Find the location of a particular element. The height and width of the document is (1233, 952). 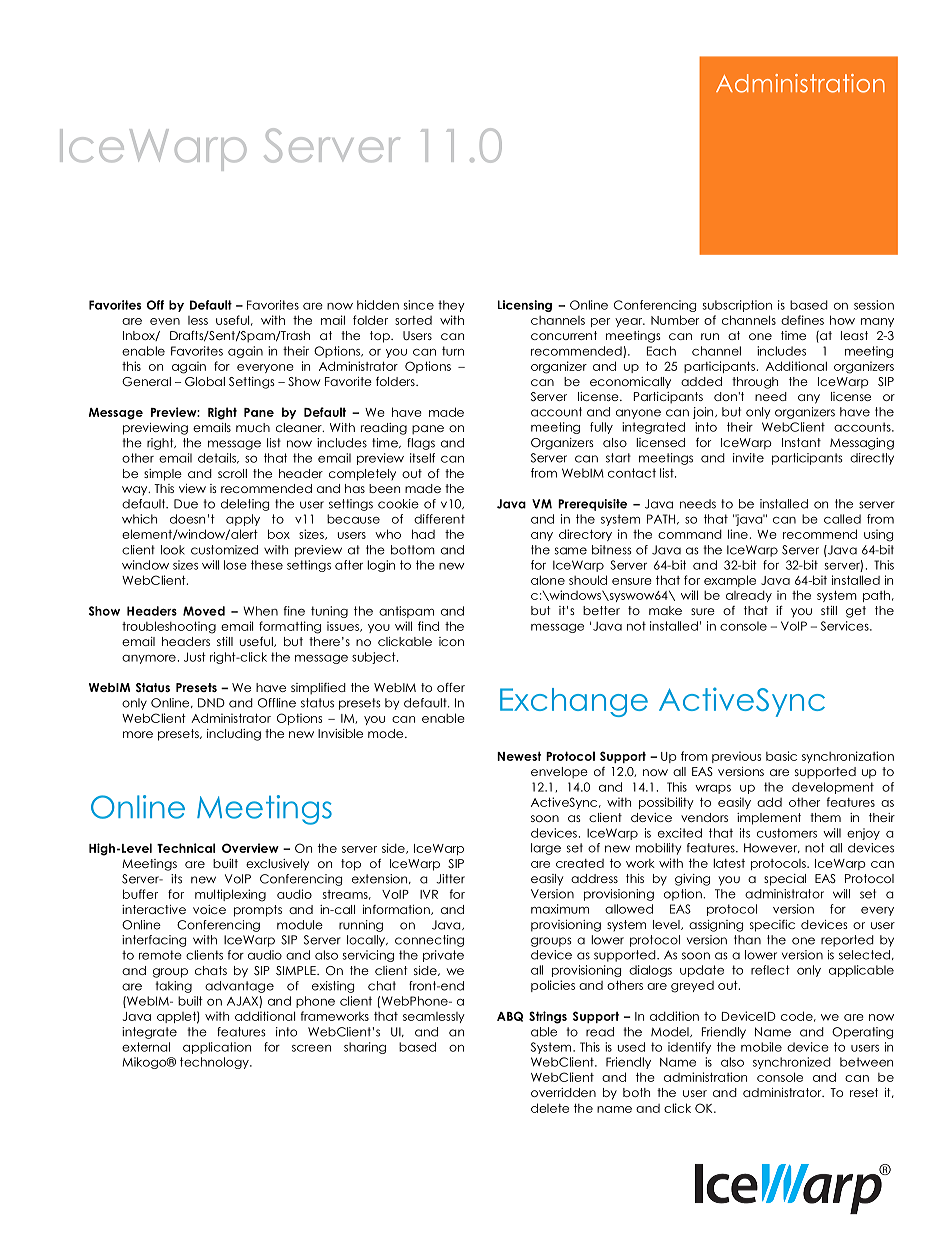

development is located at coordinates (833, 788).
